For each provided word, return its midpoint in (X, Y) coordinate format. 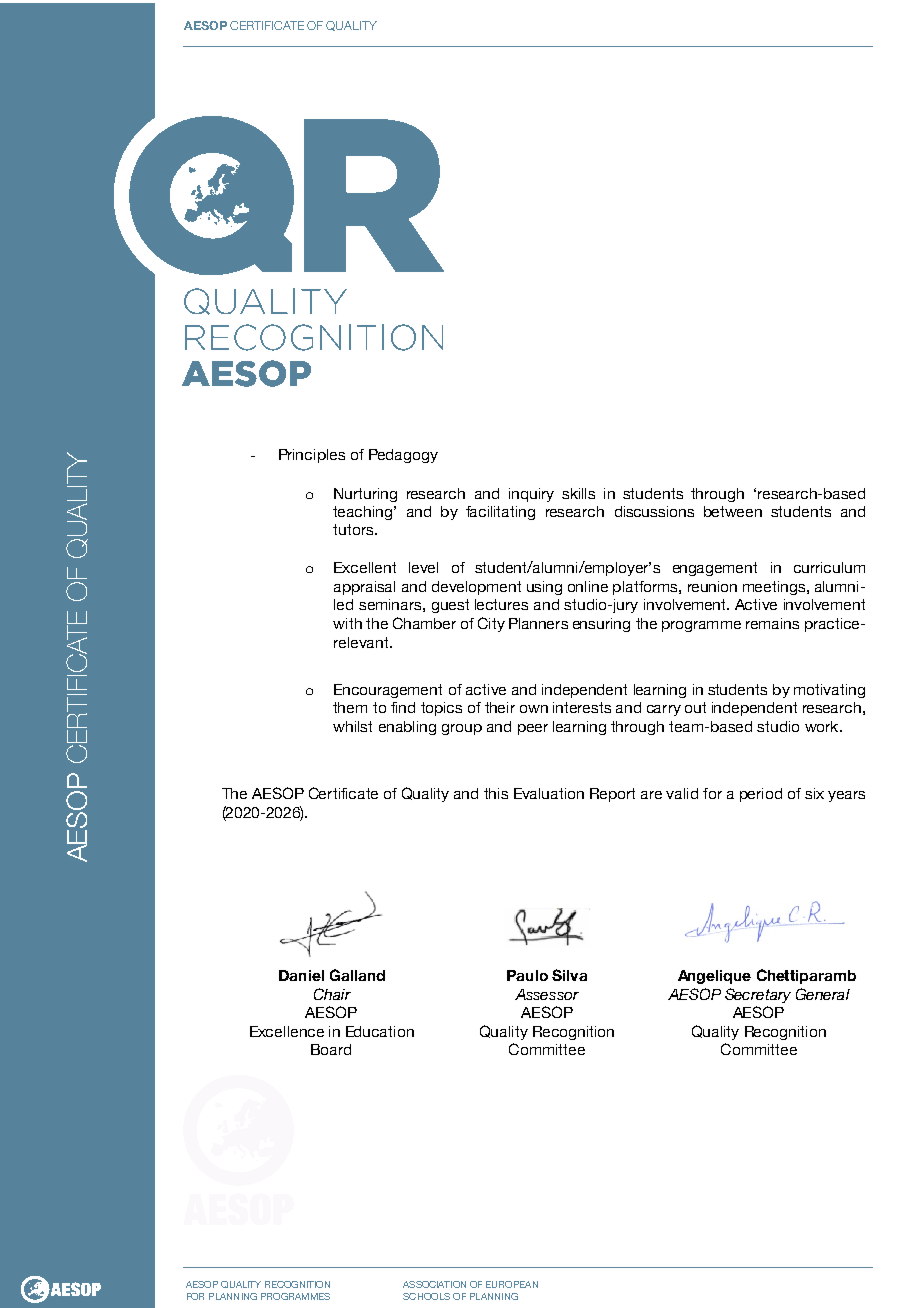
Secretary (758, 995)
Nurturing (365, 495)
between (733, 511)
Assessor (547, 994)
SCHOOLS (426, 1296)
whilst (352, 726)
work (823, 726)
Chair (332, 994)
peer (533, 729)
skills (578, 493)
